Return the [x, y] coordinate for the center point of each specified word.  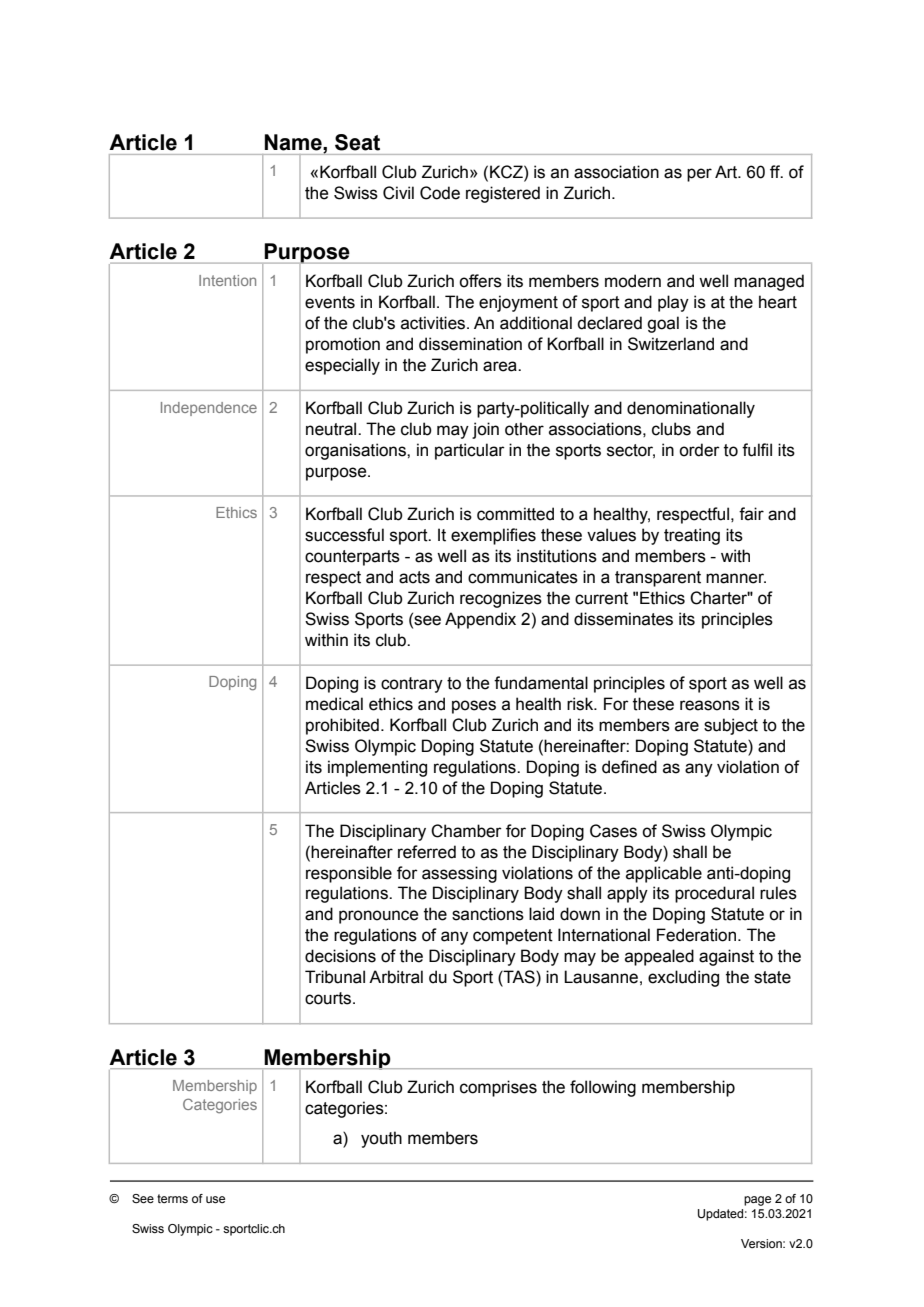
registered [503, 194]
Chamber [466, 831]
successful [344, 535]
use [215, 1199]
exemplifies [493, 536]
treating [692, 536]
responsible [349, 874]
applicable [664, 874]
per [699, 175]
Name [294, 142]
